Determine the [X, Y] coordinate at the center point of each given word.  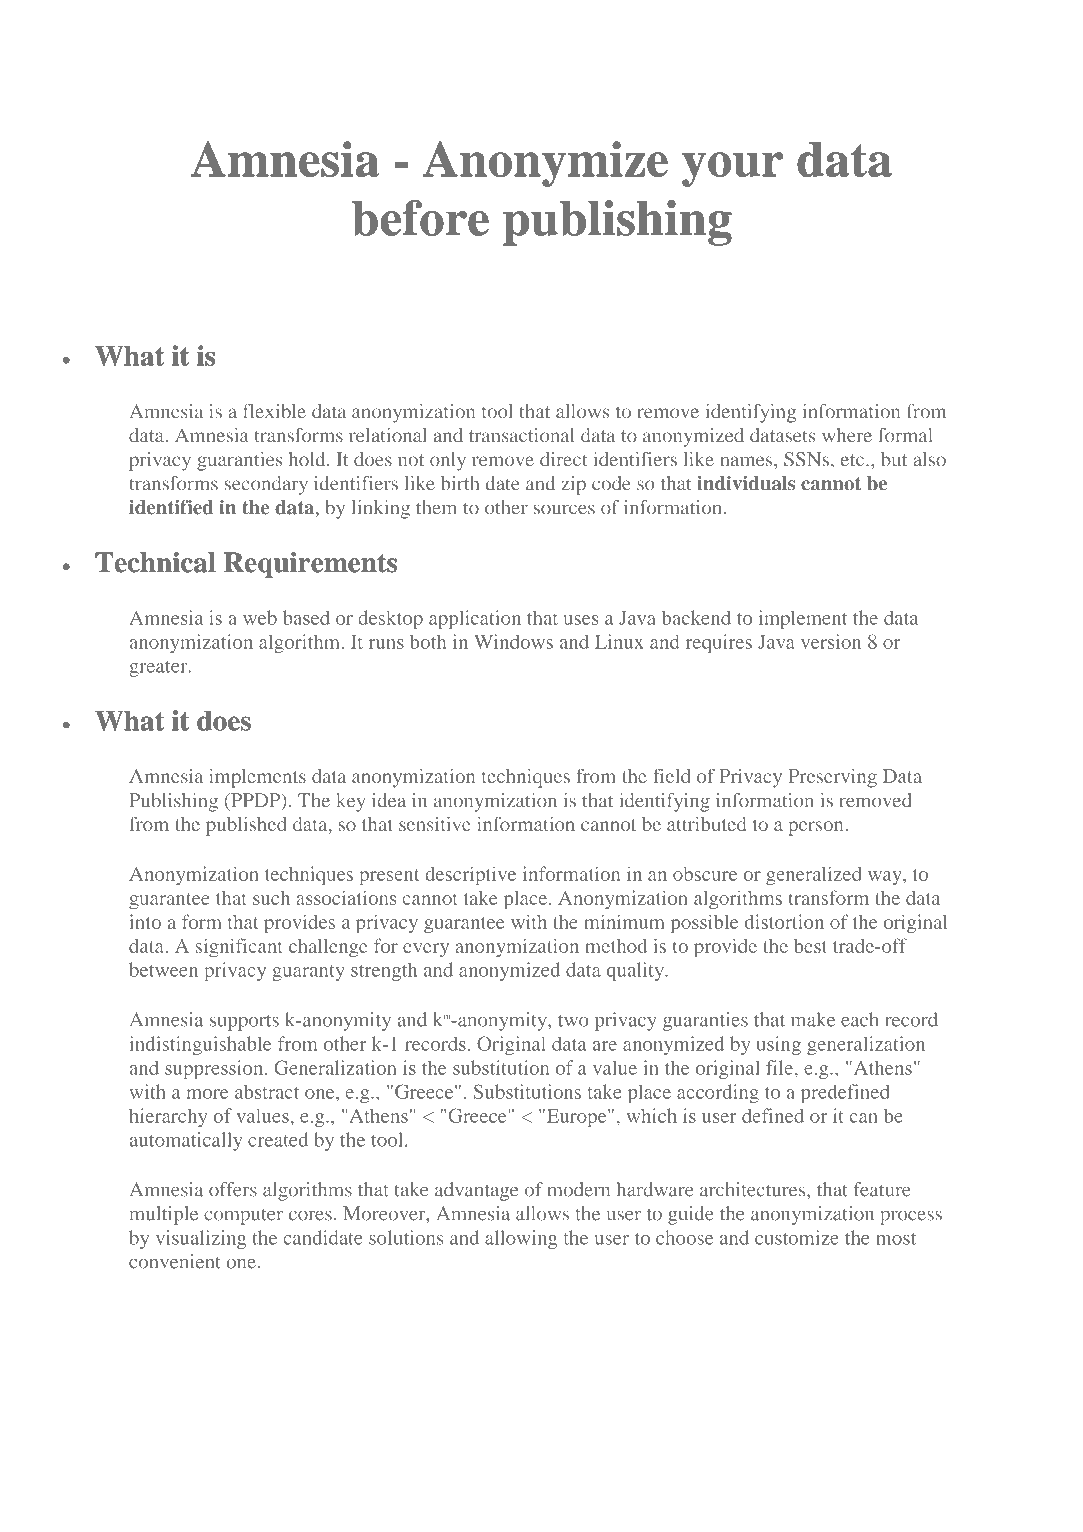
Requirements [310, 565]
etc [854, 460]
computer [243, 1217]
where [847, 435]
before [420, 218]
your [732, 169]
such [271, 898]
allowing [521, 1239]
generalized [814, 876]
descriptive [470, 876]
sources [564, 509]
